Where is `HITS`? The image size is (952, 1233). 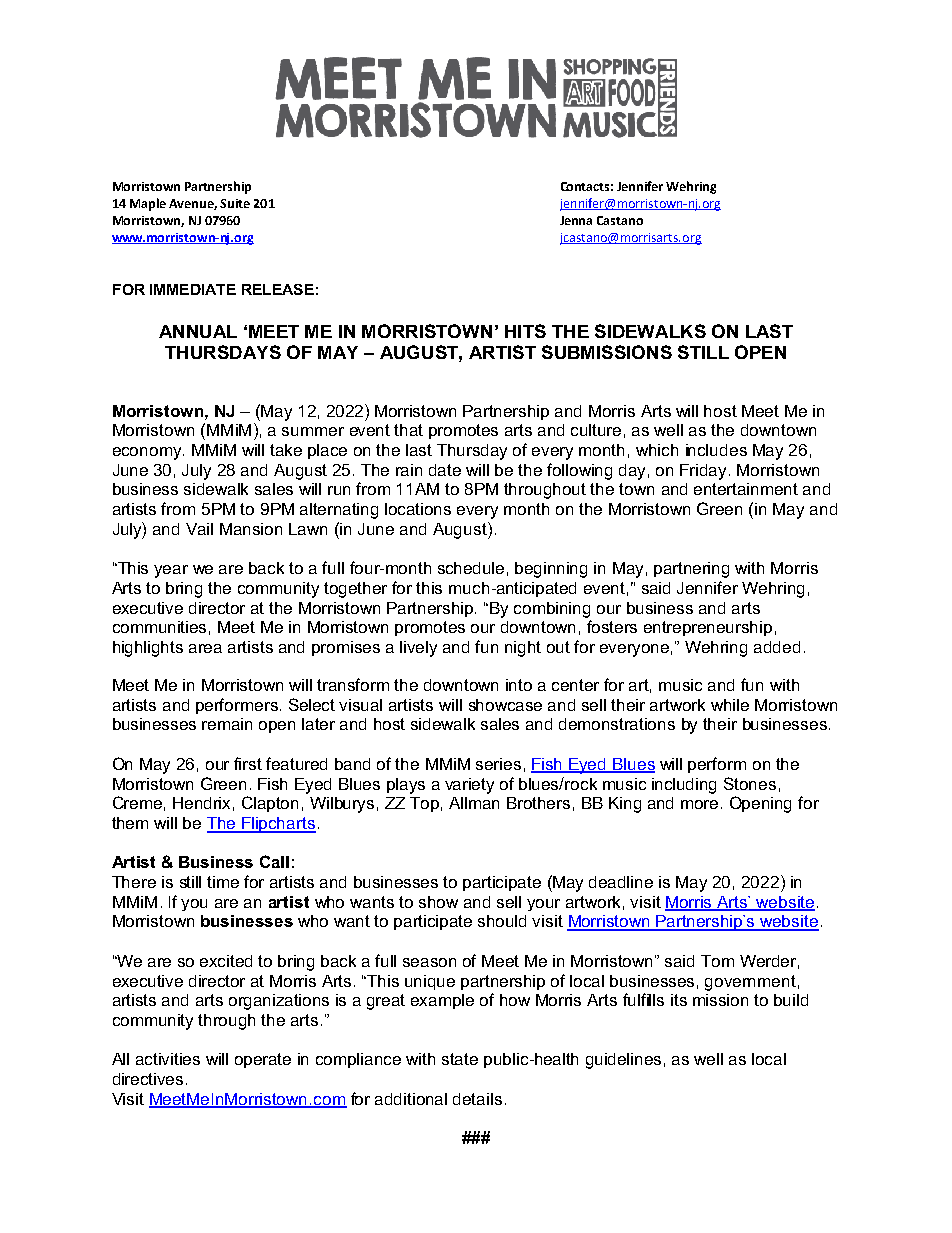 HITS is located at coordinates (525, 331).
